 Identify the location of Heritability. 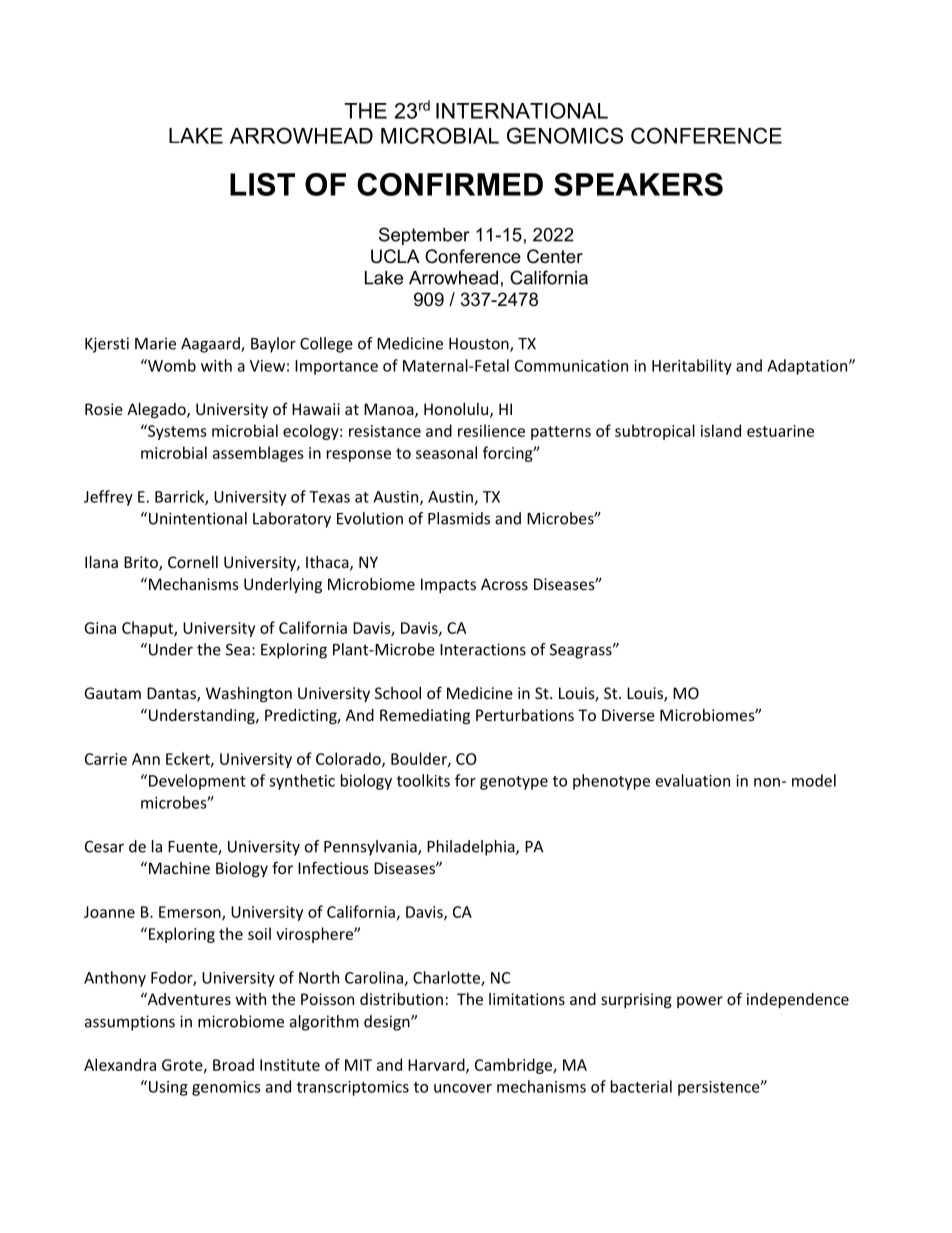
(692, 367).
